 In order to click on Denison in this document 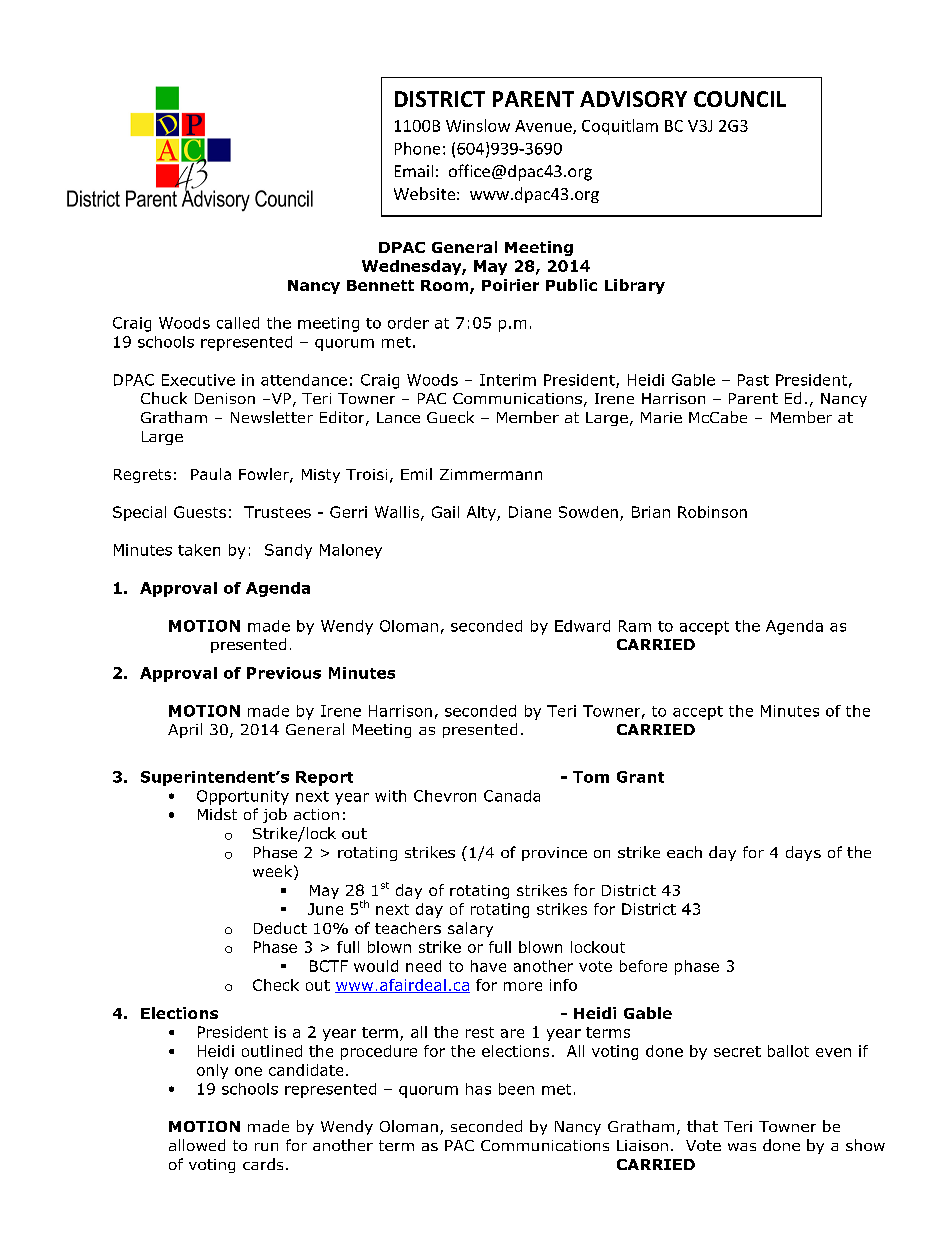, I will do `click(225, 398)`.
